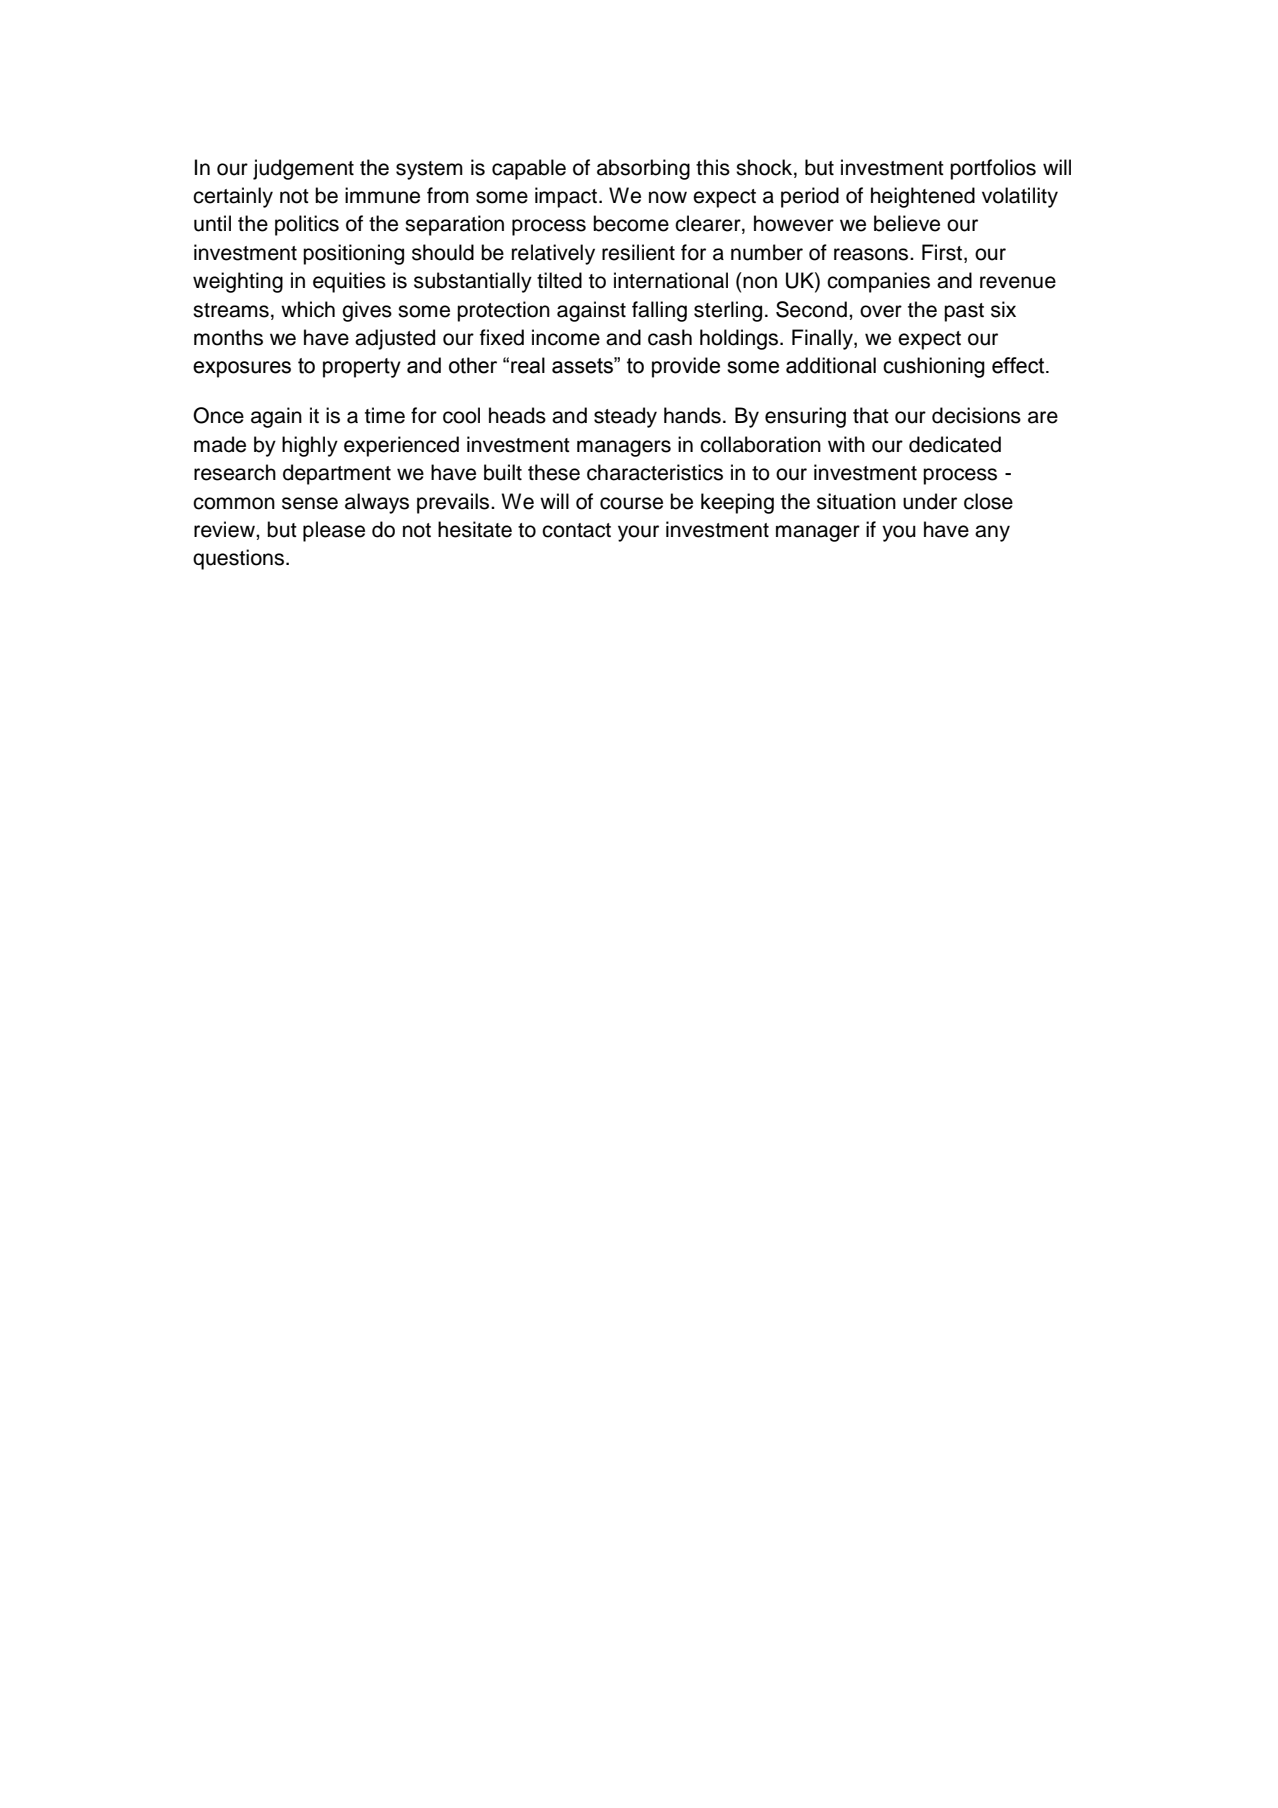 This document has height=1808, width=1278. I want to click on judgement, so click(303, 169).
